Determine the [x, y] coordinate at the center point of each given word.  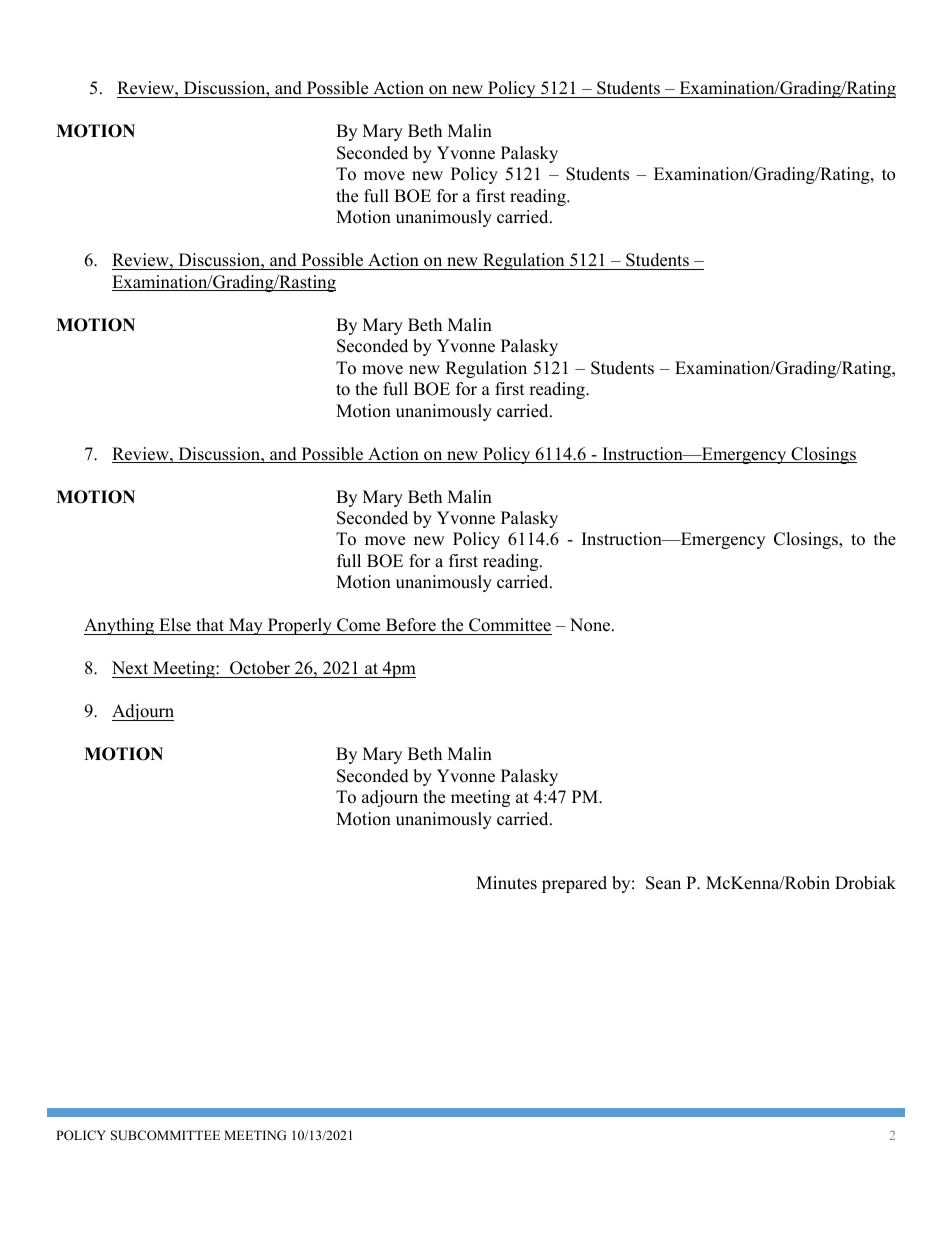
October [260, 669]
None [591, 625]
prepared [574, 884]
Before [410, 626]
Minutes [506, 883]
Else [175, 626]
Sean [663, 883]
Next [130, 668]
